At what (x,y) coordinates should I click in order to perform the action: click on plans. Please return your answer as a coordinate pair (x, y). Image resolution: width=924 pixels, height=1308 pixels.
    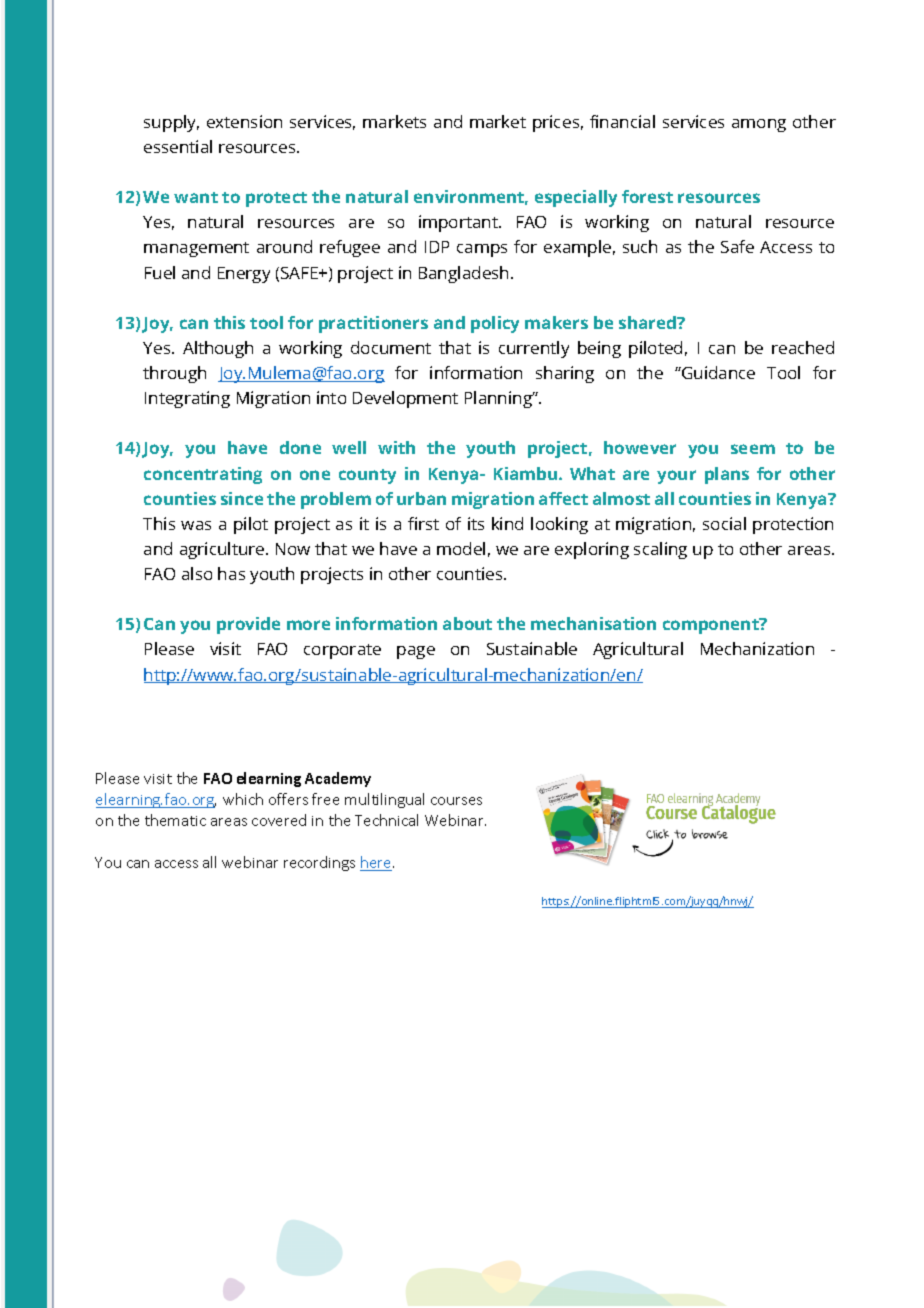
    Looking at the image, I should click on (727, 475).
